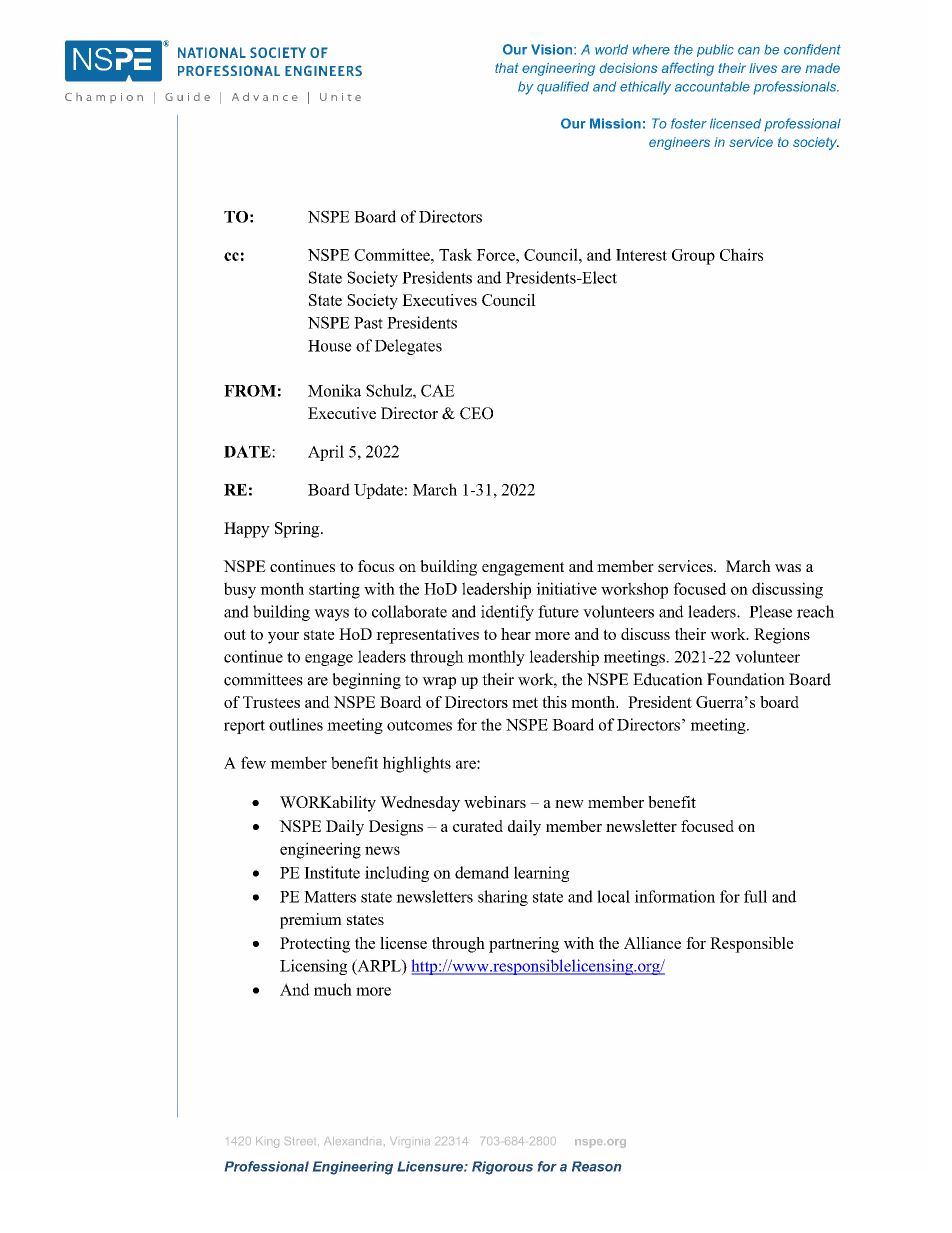 This document has height=1233, width=952. Describe the element at coordinates (507, 613) in the document. I see `identify` at that location.
